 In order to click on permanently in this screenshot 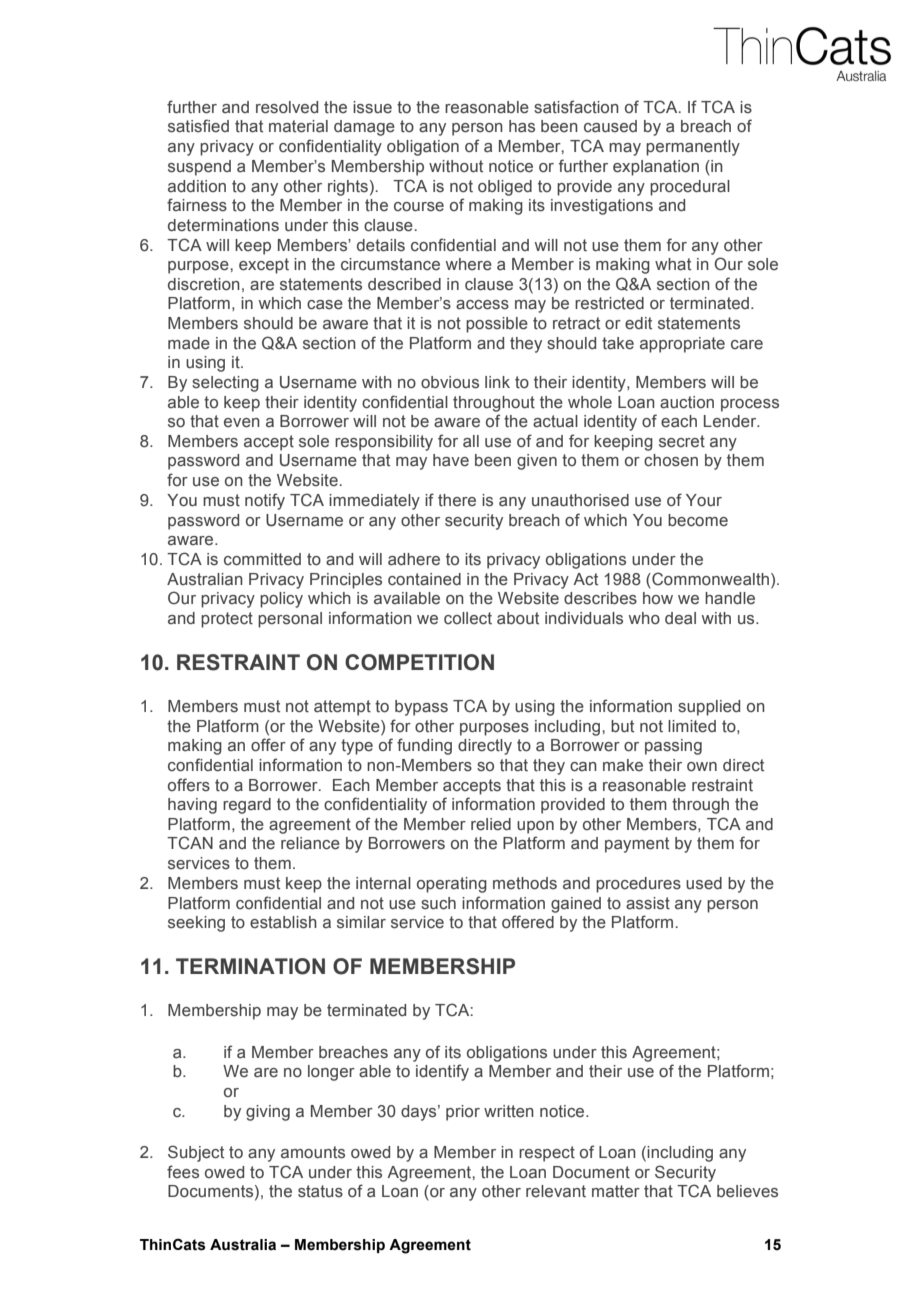, I will do `click(693, 148)`.
